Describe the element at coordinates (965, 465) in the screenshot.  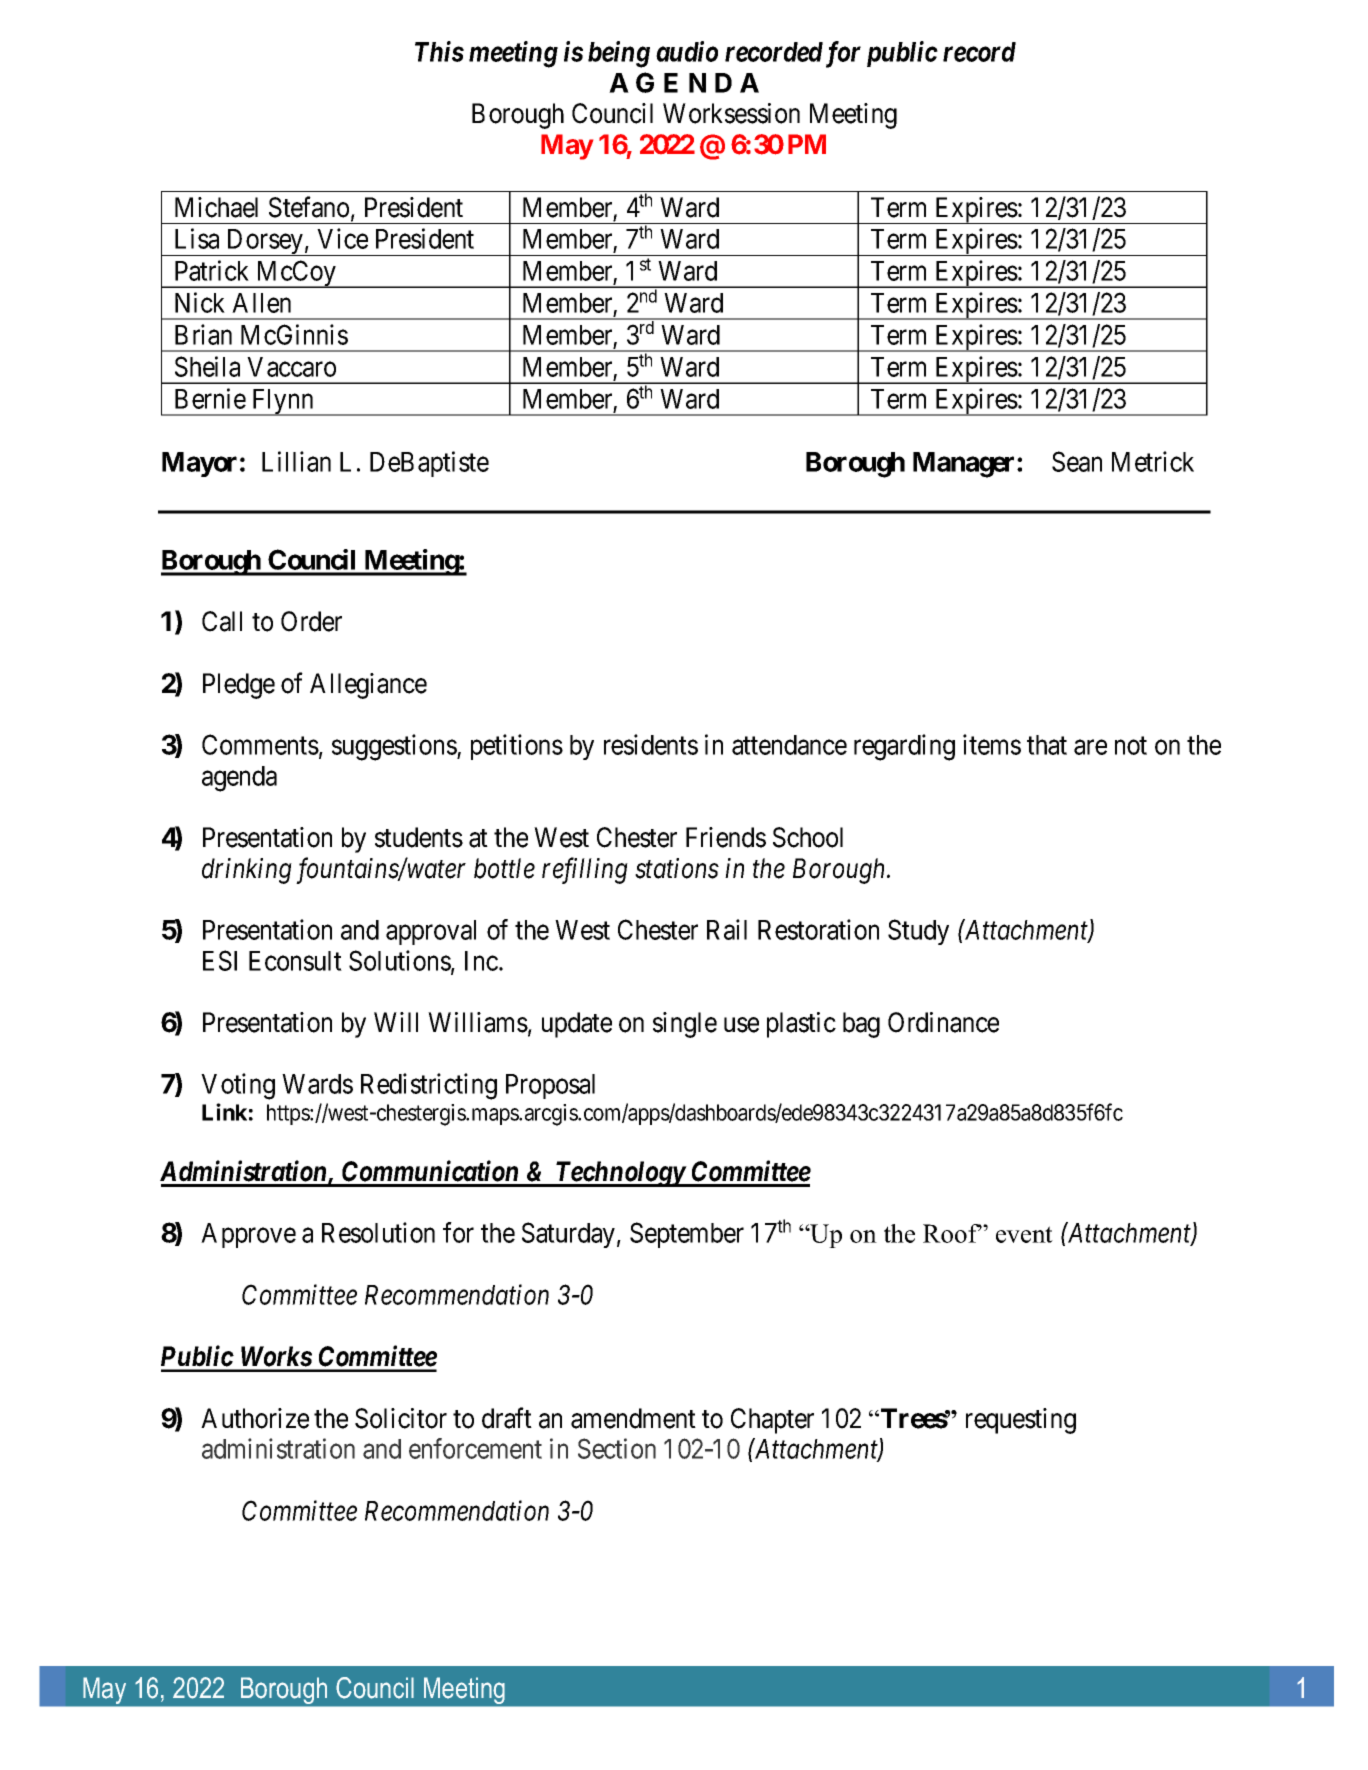
I see `Manager` at that location.
